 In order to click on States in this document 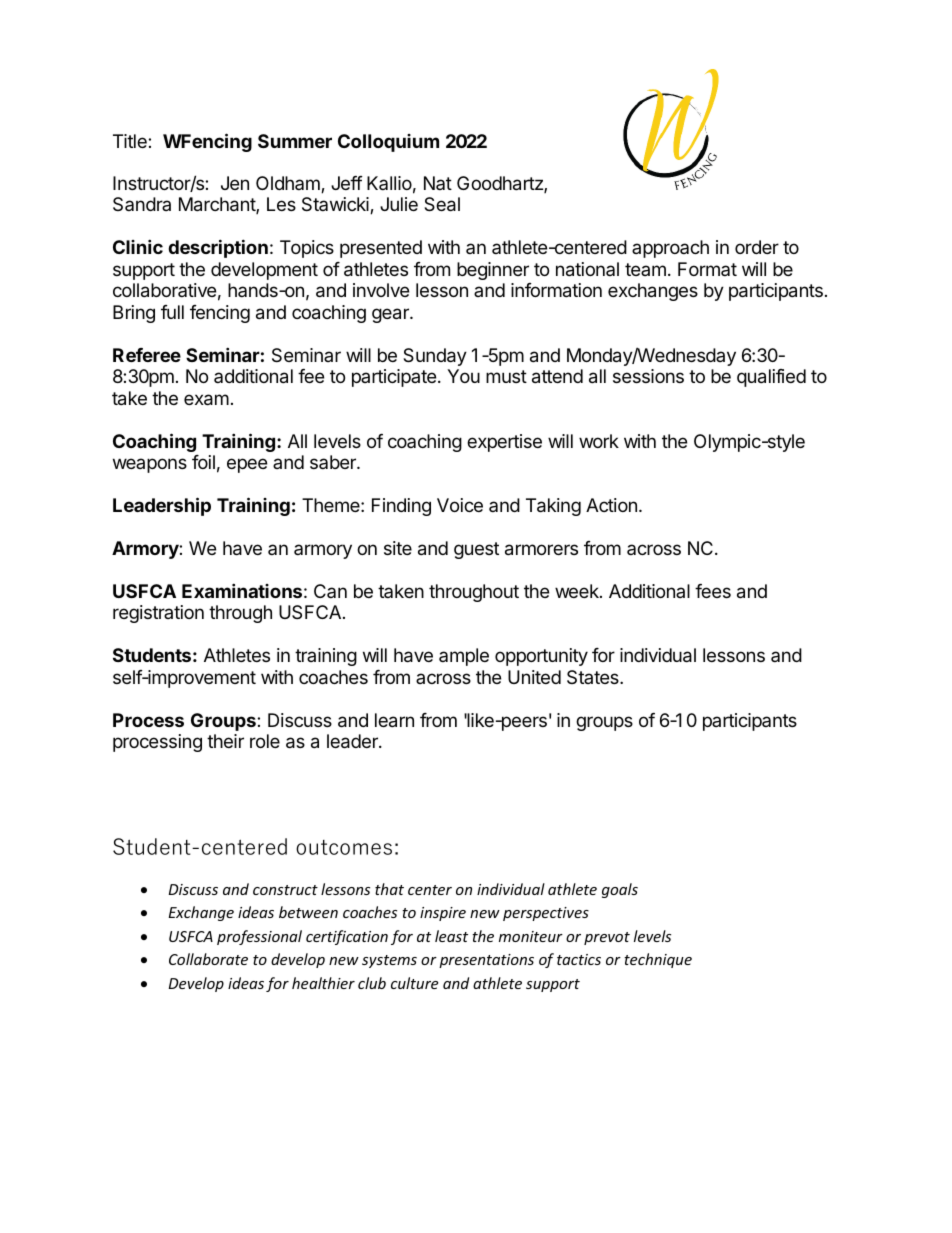, I will do `click(594, 677)`.
